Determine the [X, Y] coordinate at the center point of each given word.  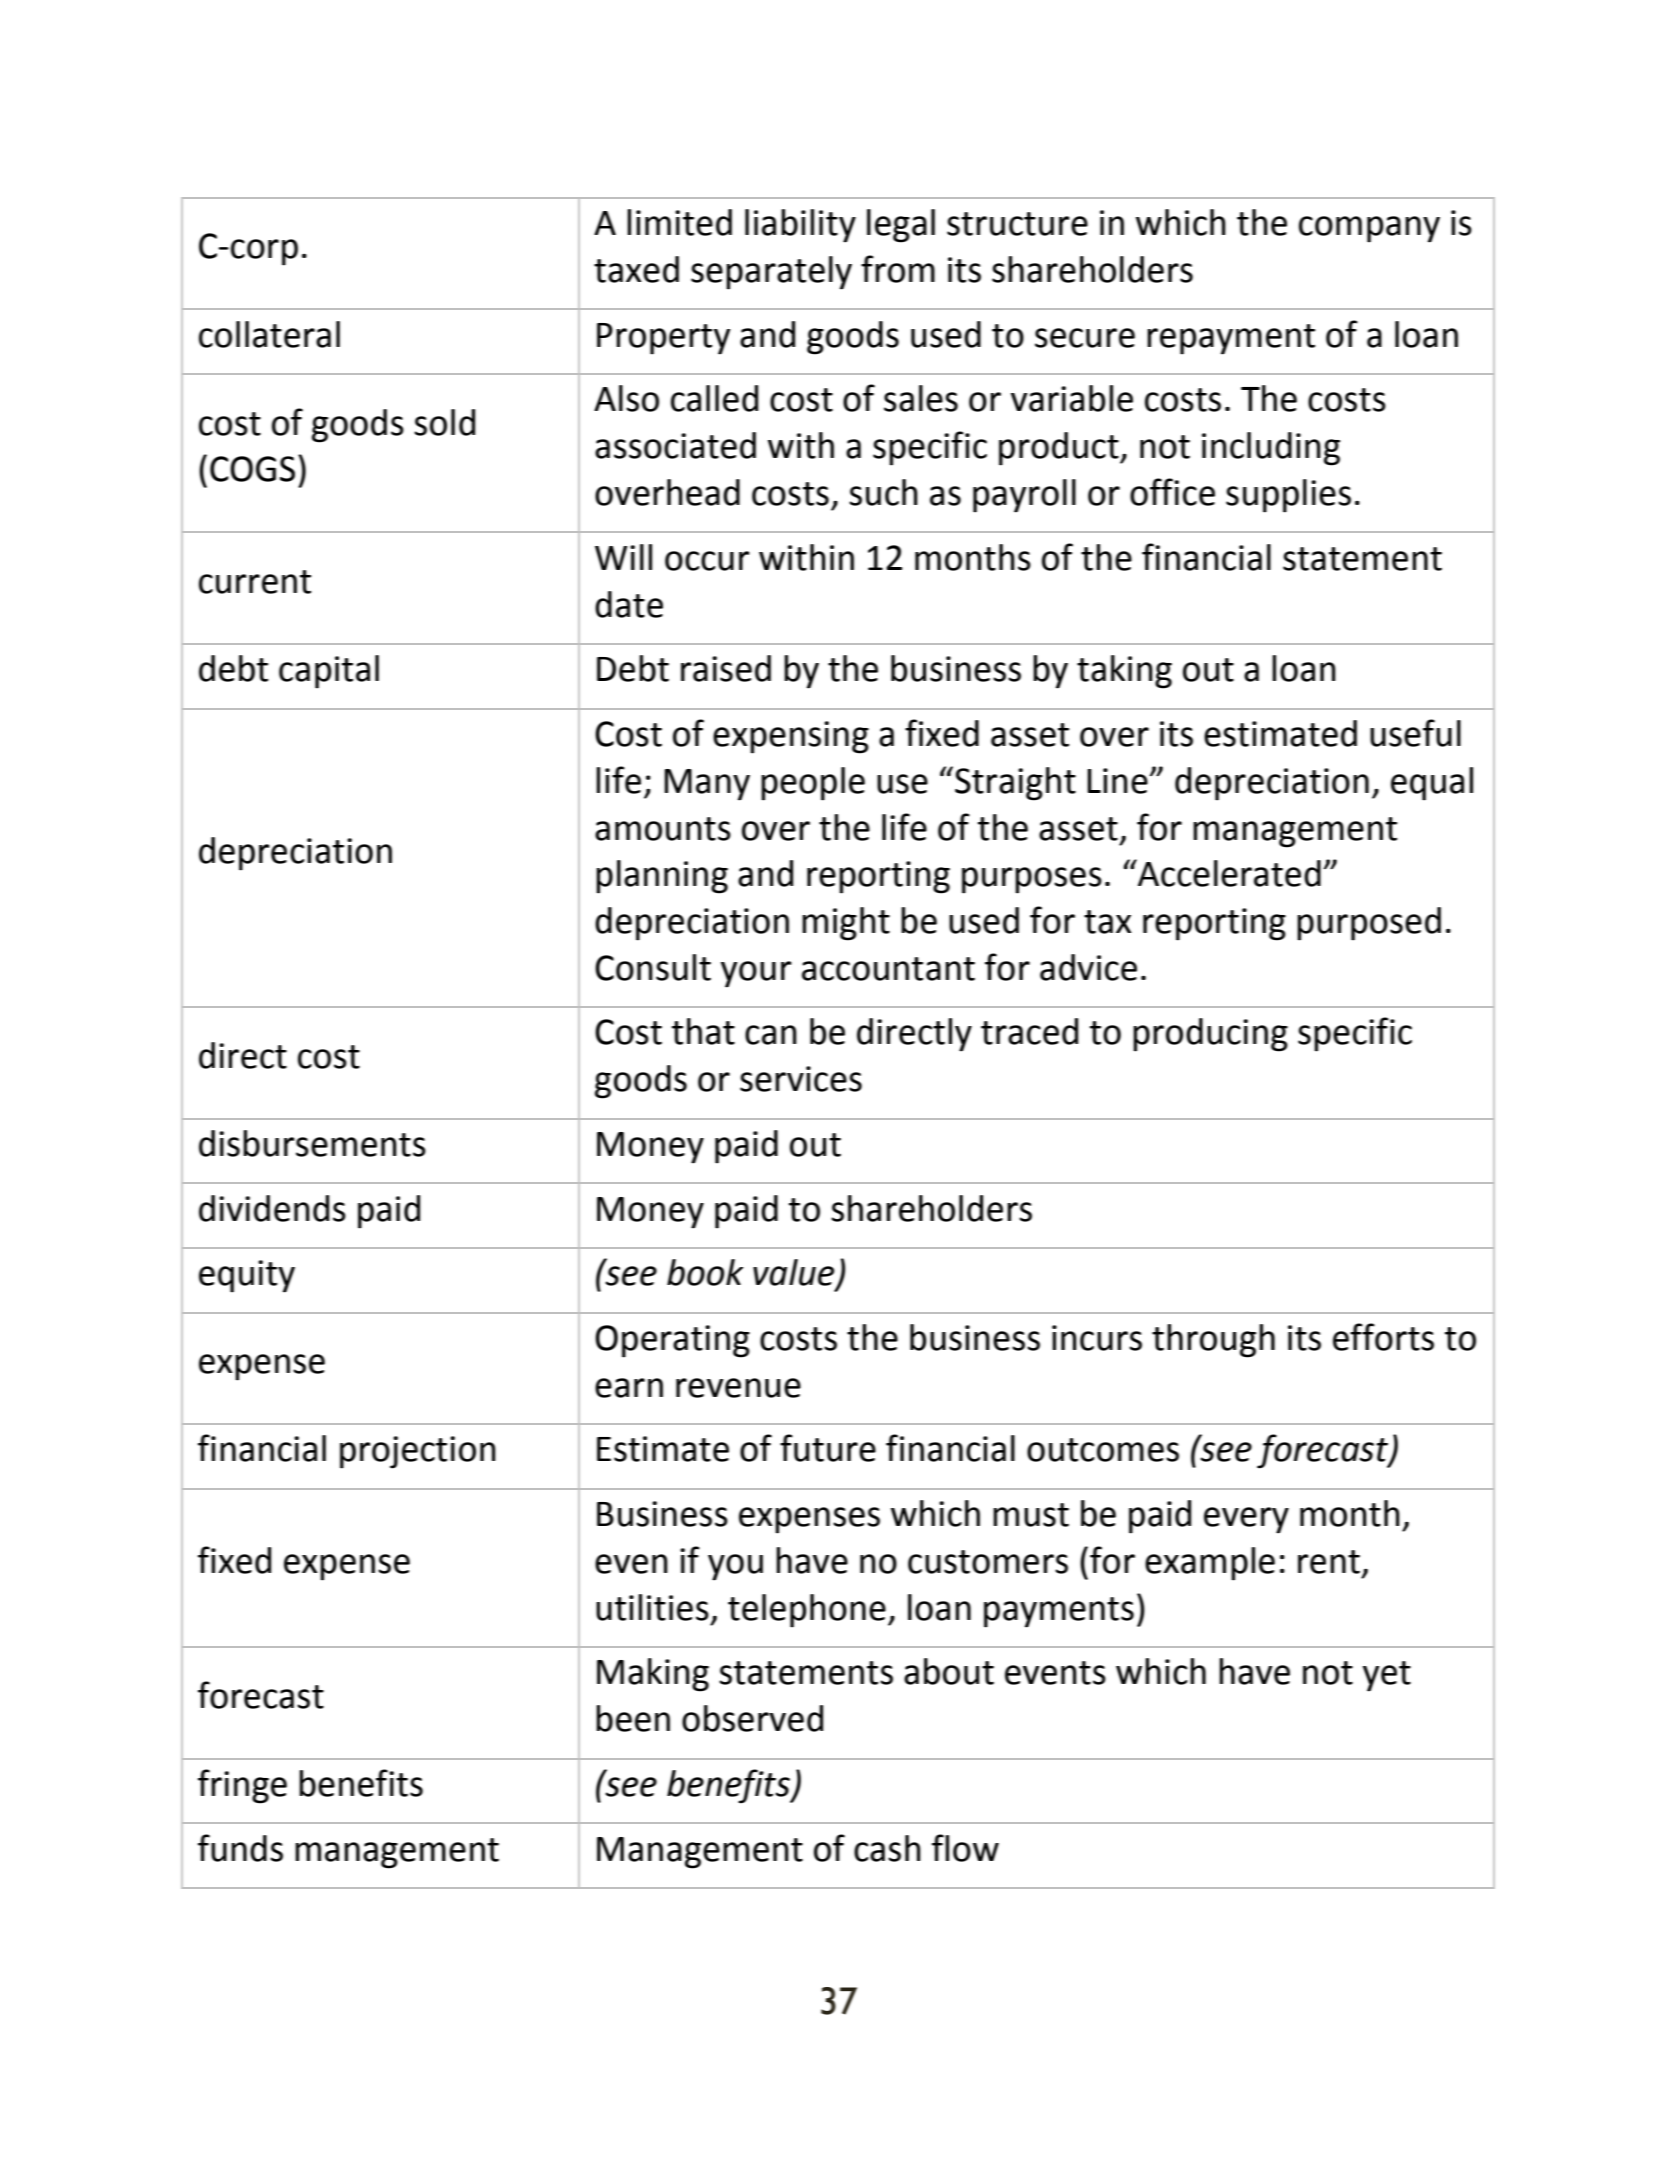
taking [1124, 672]
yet [1387, 1676]
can [771, 1035]
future [828, 1448]
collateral [269, 334]
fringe [242, 1786]
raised [726, 668]
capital [329, 672]
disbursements [312, 1143]
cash [887, 1848]
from [898, 269]
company [1369, 229]
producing [1210, 1035]
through [1213, 1341]
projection [418, 1452]
